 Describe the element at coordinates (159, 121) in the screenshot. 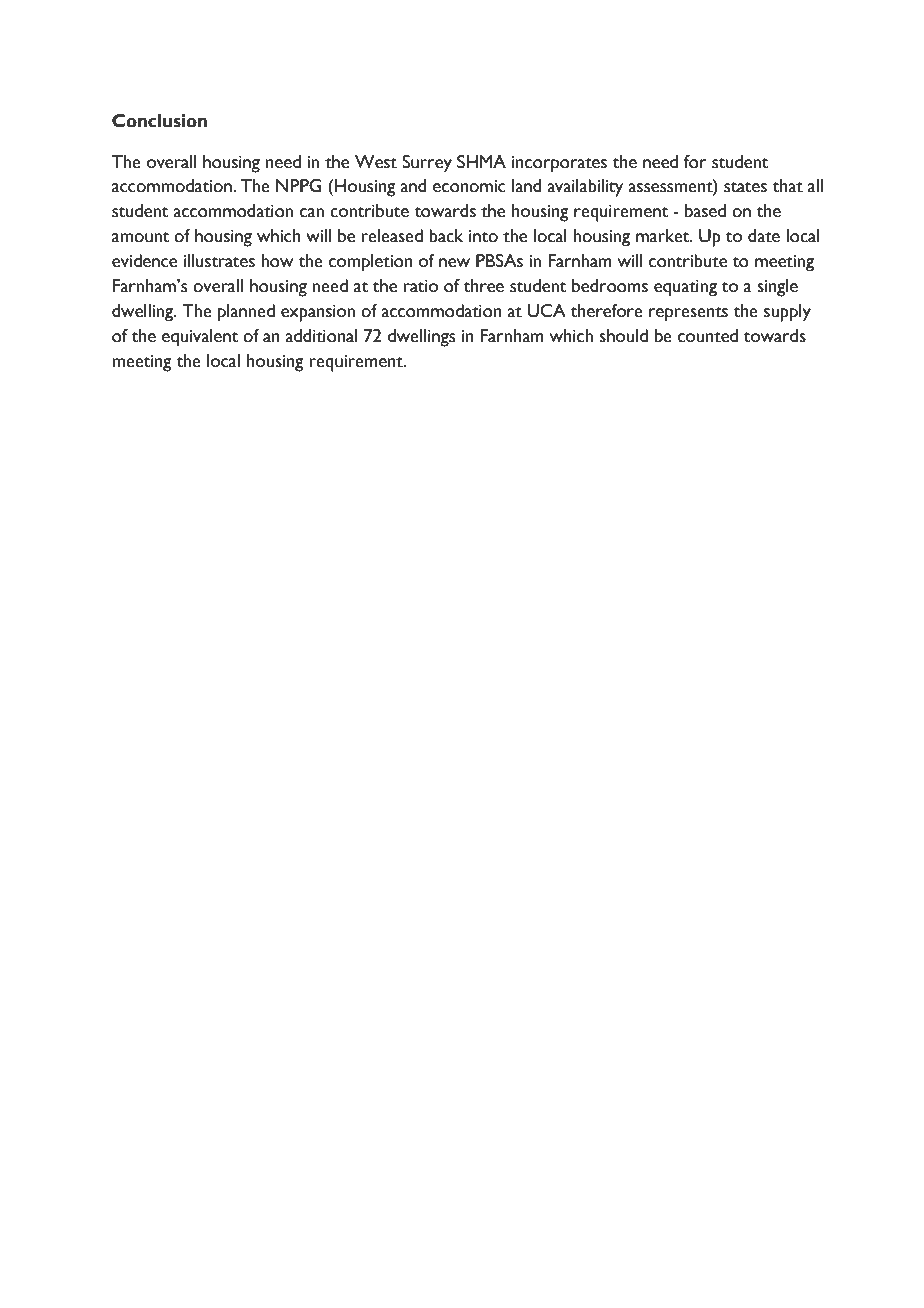

I see `Conclusion` at that location.
